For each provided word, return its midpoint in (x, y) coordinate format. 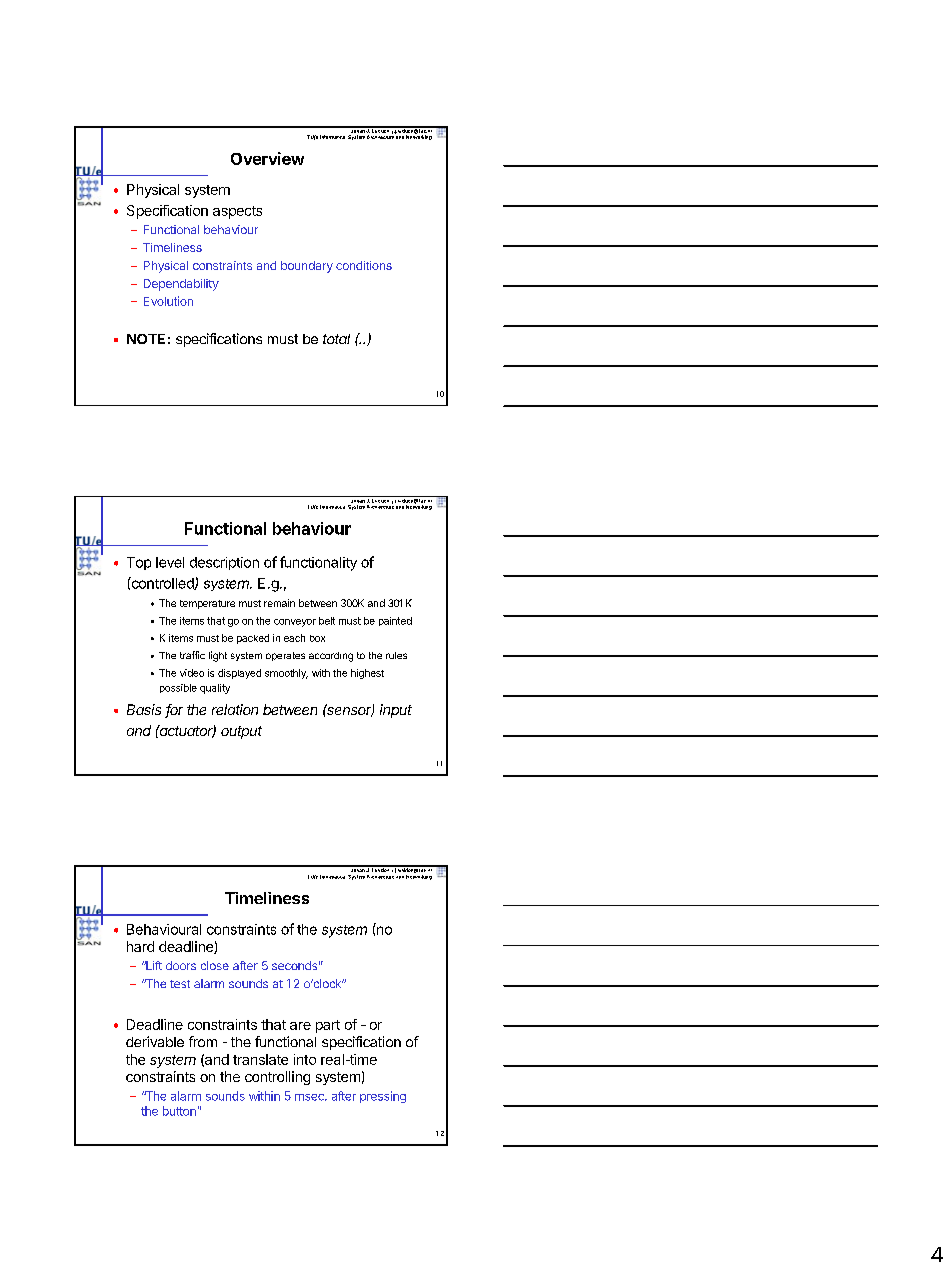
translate (260, 1059)
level (170, 562)
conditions (364, 265)
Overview (267, 158)
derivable (155, 1041)
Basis (144, 709)
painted (395, 621)
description (224, 563)
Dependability (181, 285)
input (396, 711)
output (241, 732)
